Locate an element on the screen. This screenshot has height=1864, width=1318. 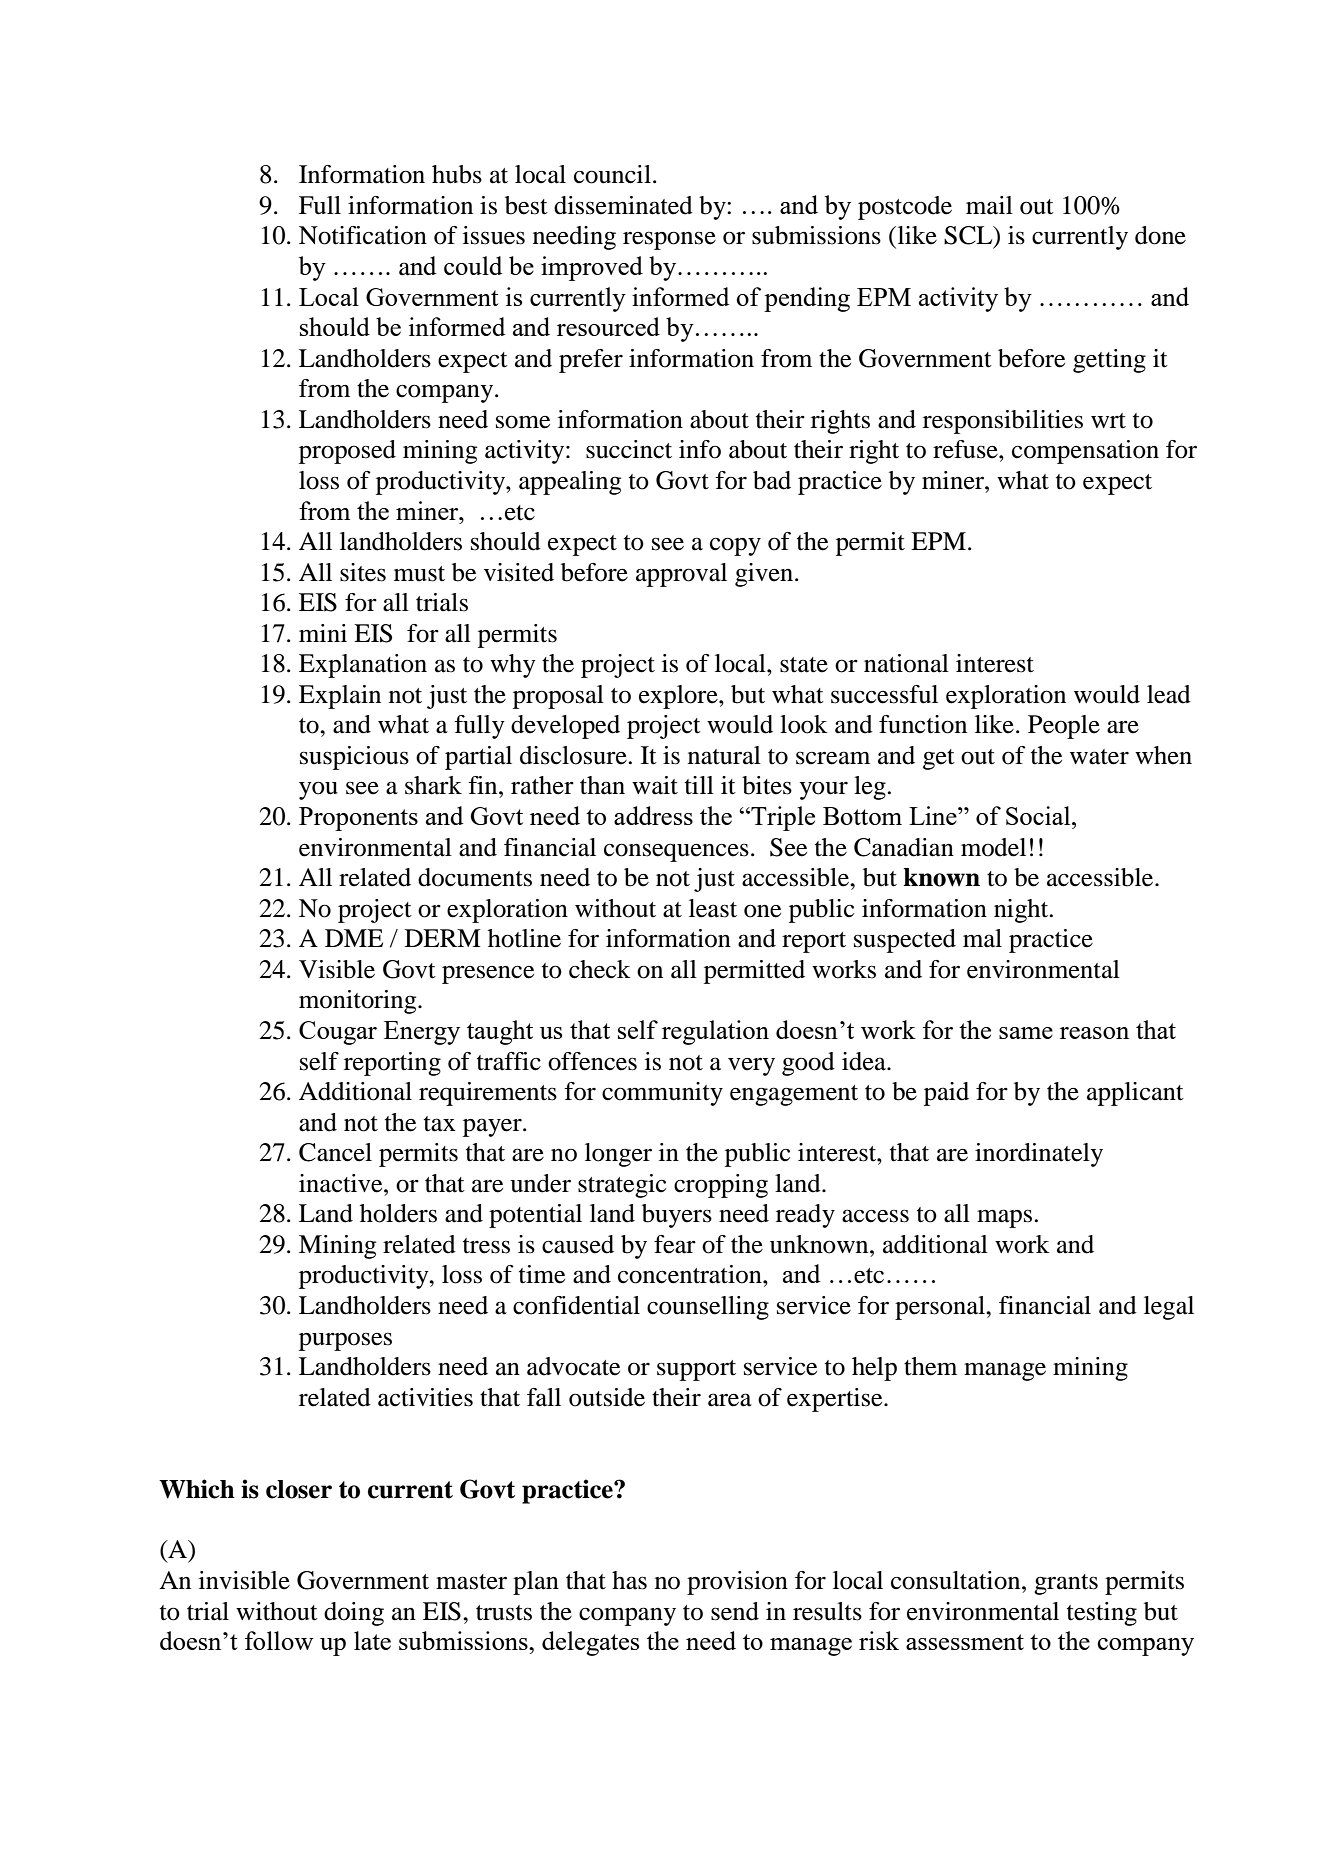
approval is located at coordinates (681, 575).
